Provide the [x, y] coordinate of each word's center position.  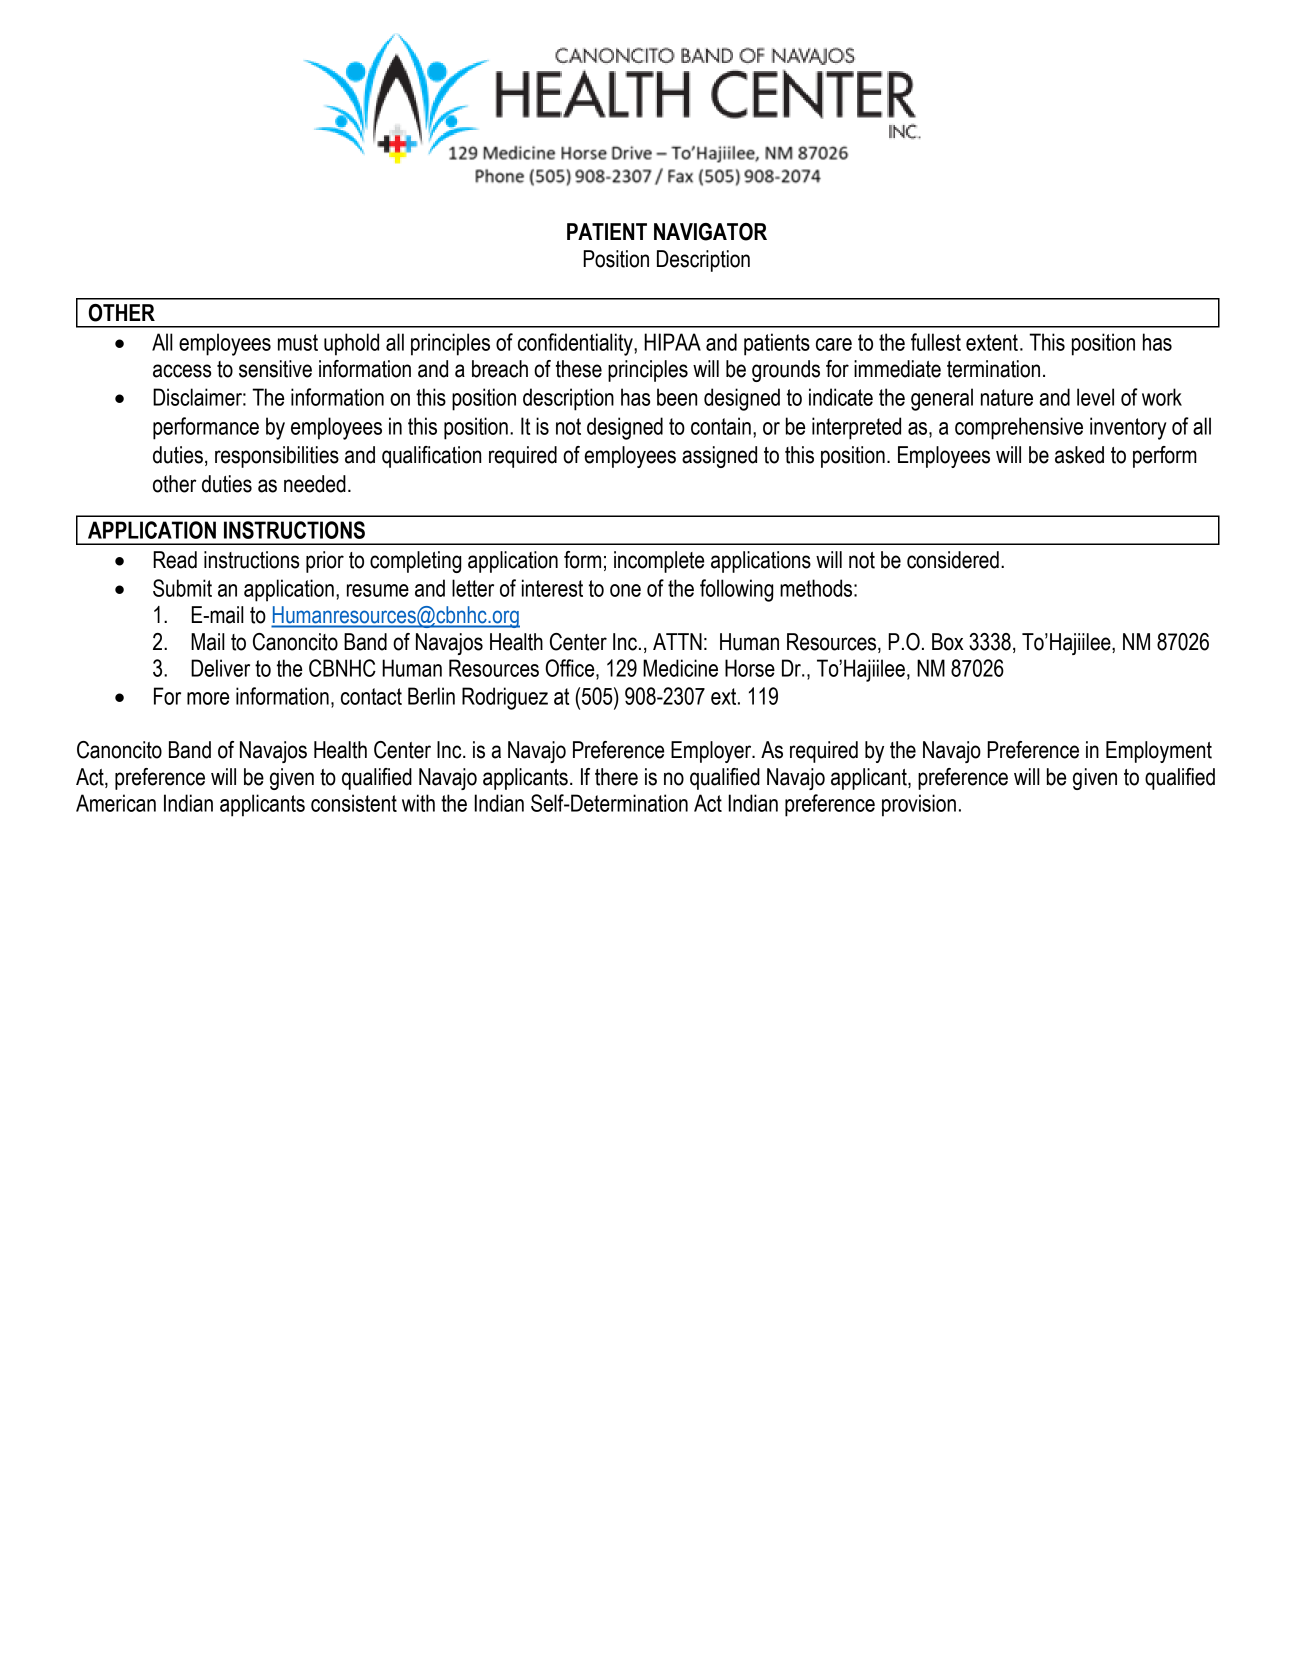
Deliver [220, 668]
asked [1079, 455]
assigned [719, 457]
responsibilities [277, 457]
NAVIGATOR [710, 232]
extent [992, 342]
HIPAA [672, 342]
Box [948, 642]
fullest [936, 342]
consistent [354, 803]
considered [953, 560]
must [298, 342]
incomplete [659, 562]
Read [175, 560]
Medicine [680, 668]
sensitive [275, 369]
